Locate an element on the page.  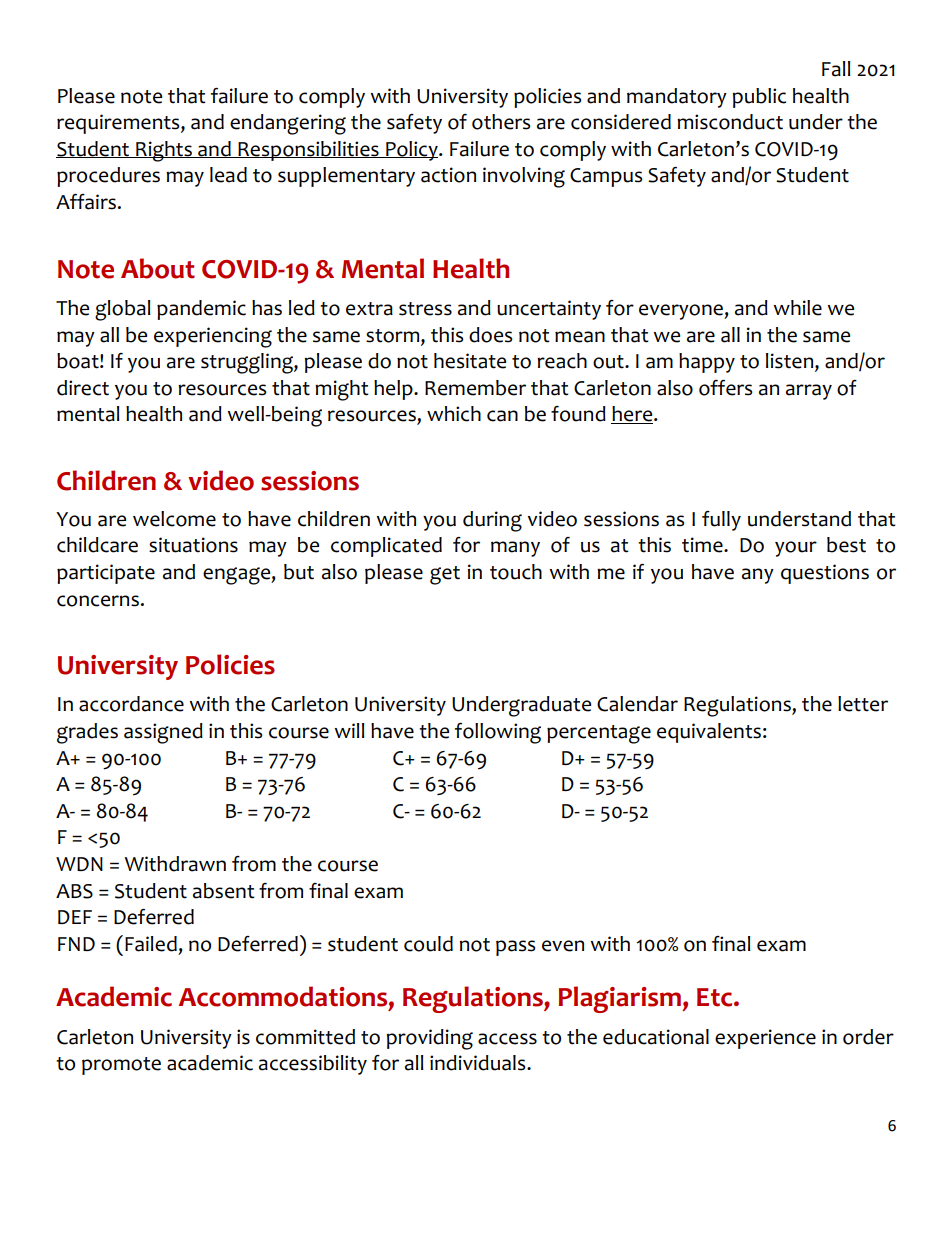
could is located at coordinates (428, 944).
